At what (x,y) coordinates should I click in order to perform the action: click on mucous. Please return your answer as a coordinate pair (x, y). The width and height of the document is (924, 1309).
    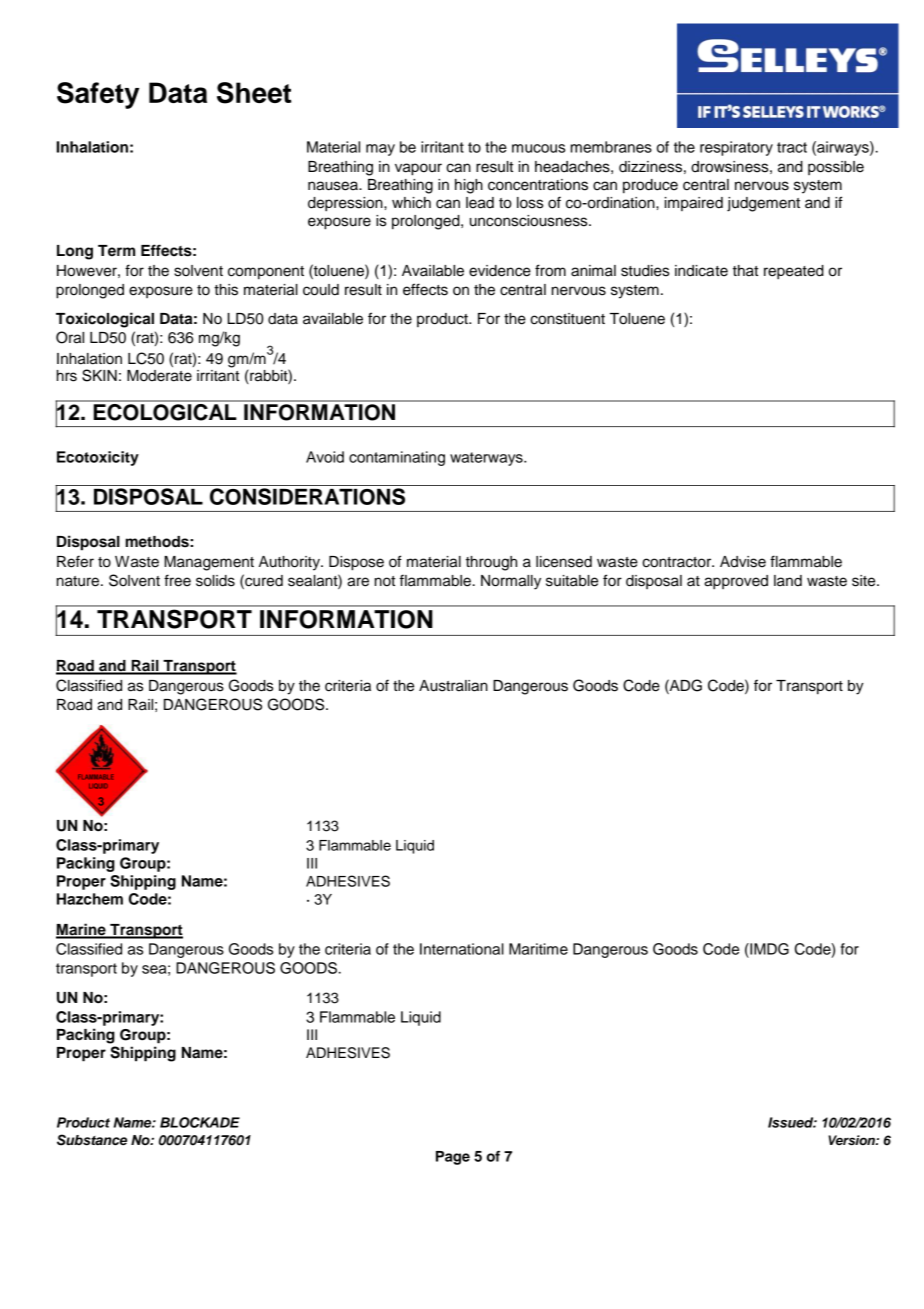
    Looking at the image, I should click on (538, 148).
